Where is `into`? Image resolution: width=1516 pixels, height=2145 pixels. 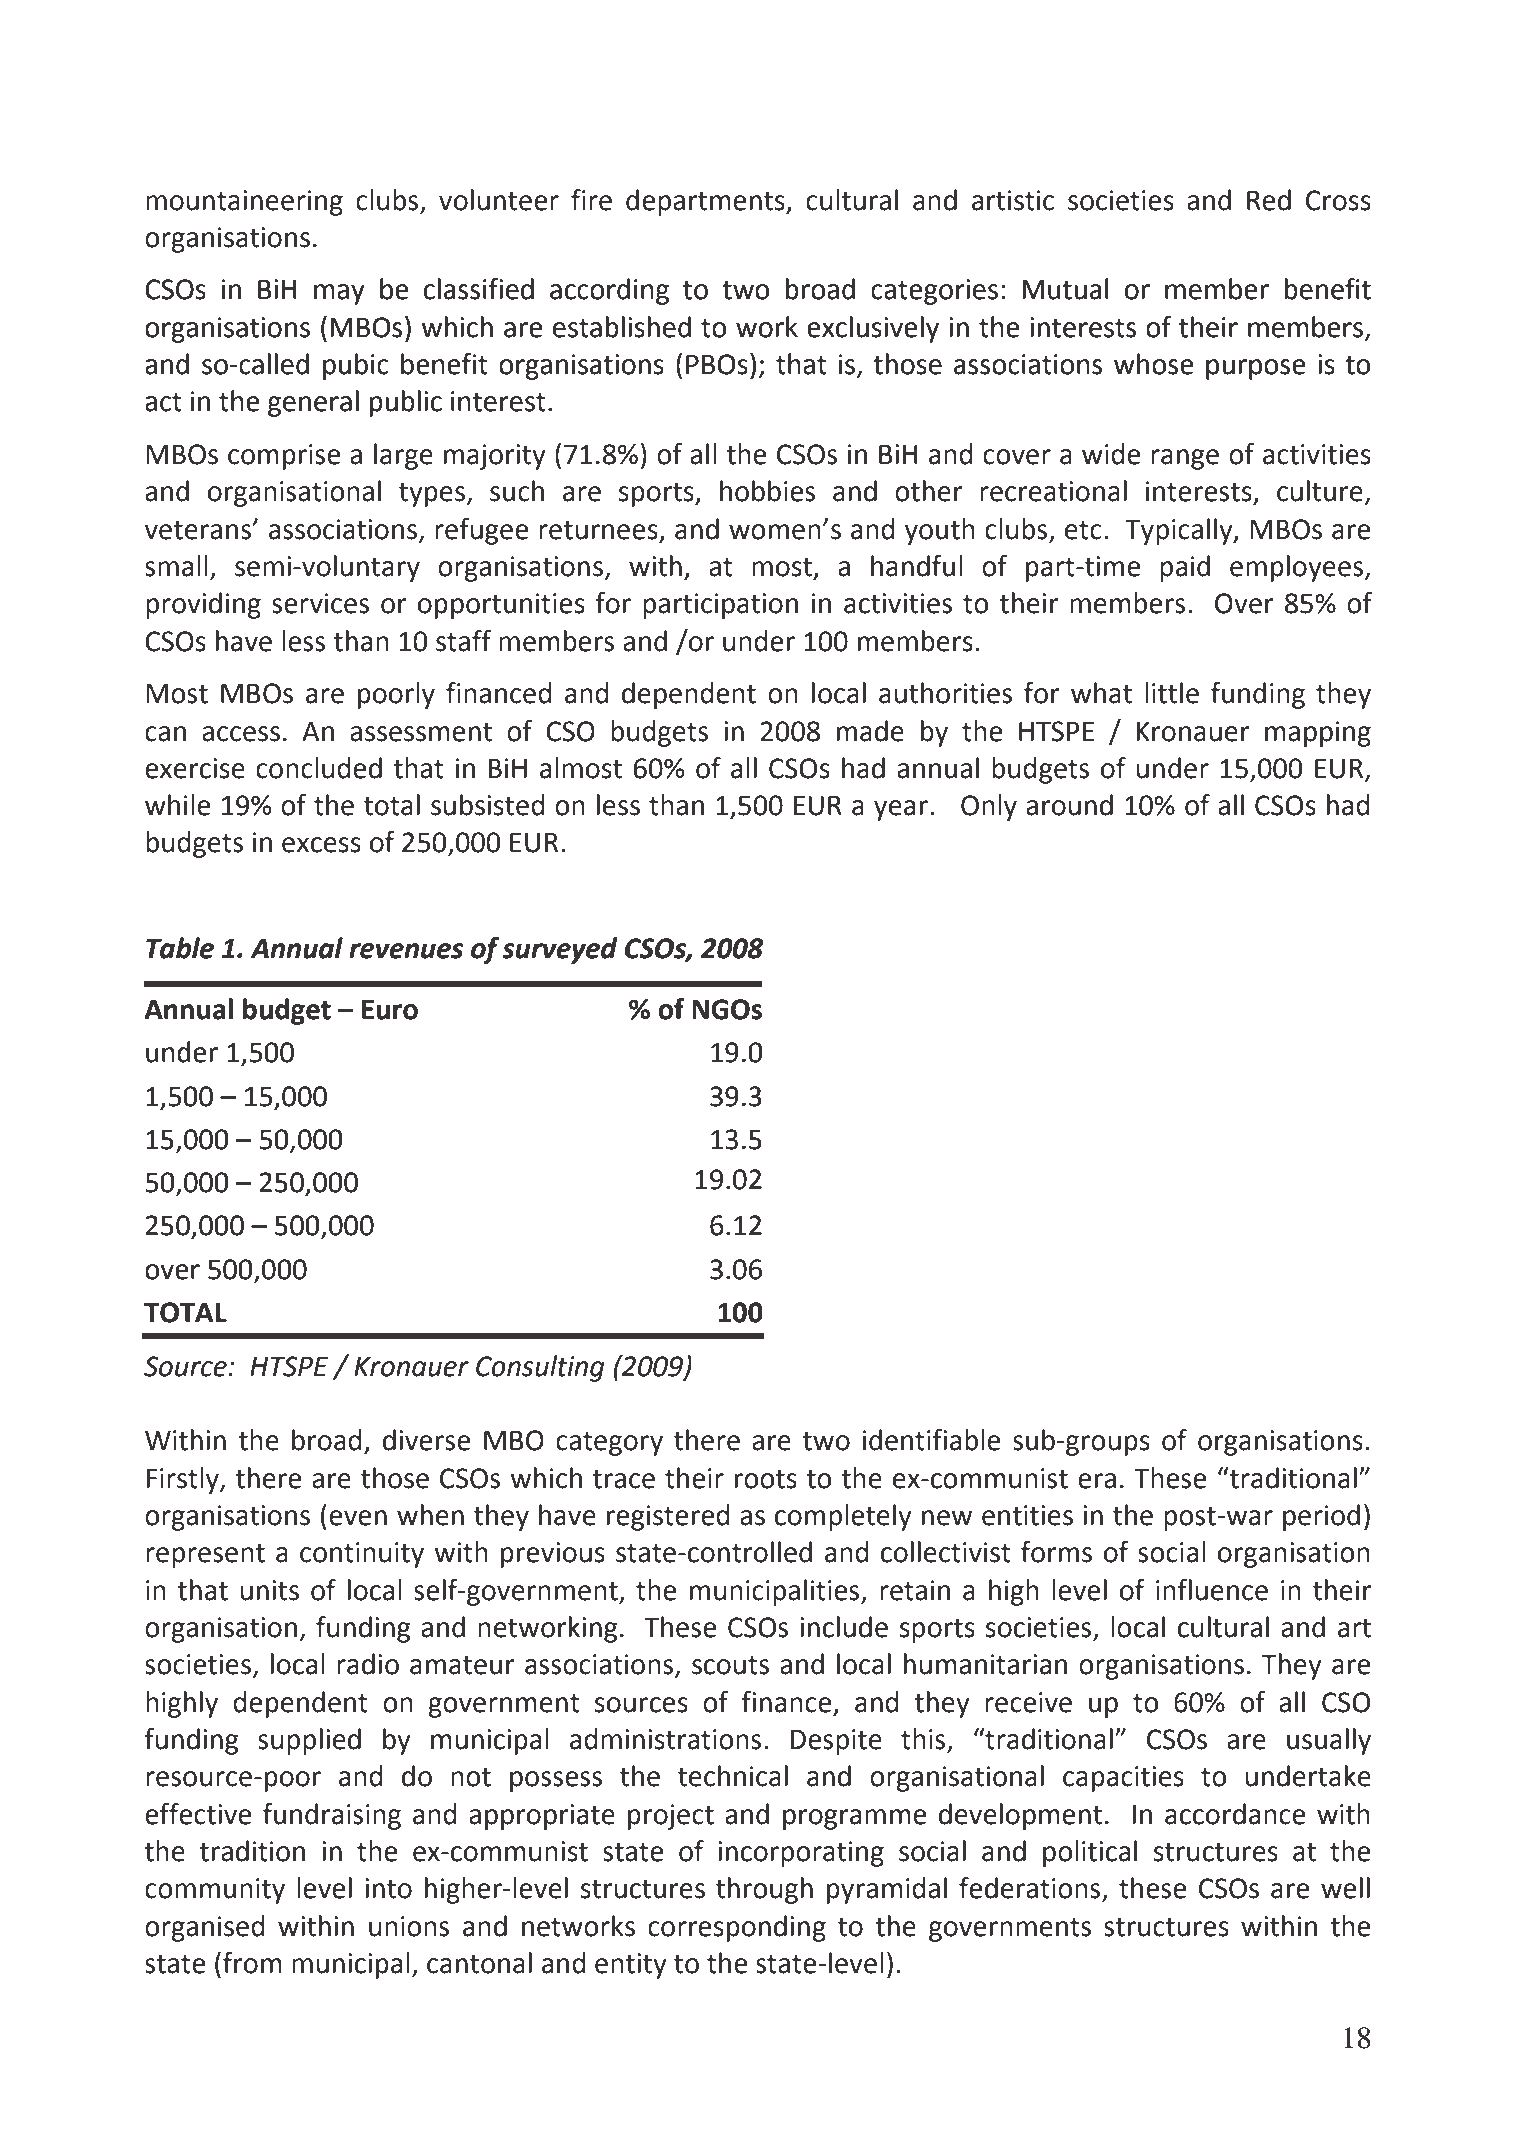
into is located at coordinates (388, 1888).
